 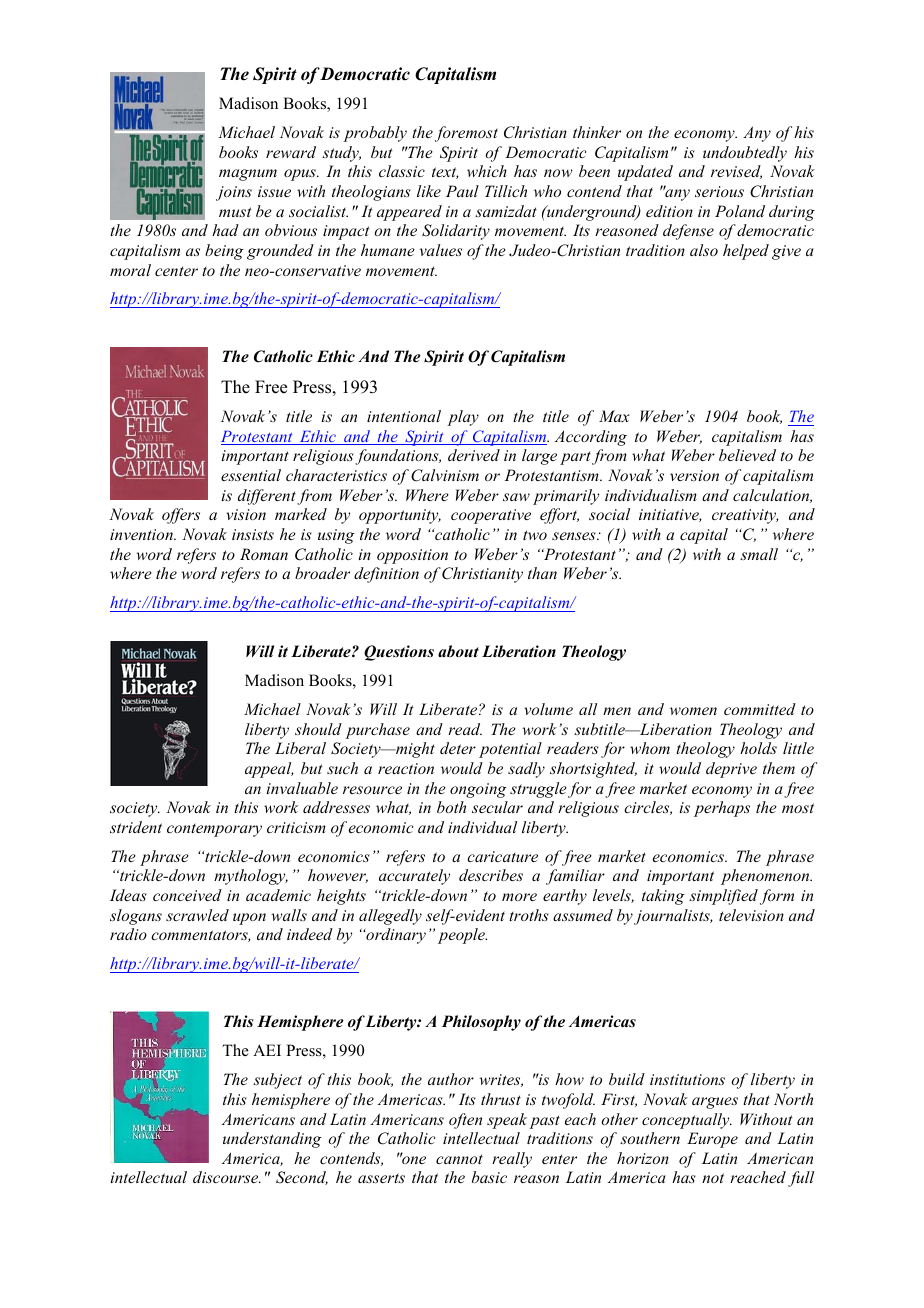 What do you see at coordinates (736, 172) in the image?
I see `revised` at bounding box center [736, 172].
